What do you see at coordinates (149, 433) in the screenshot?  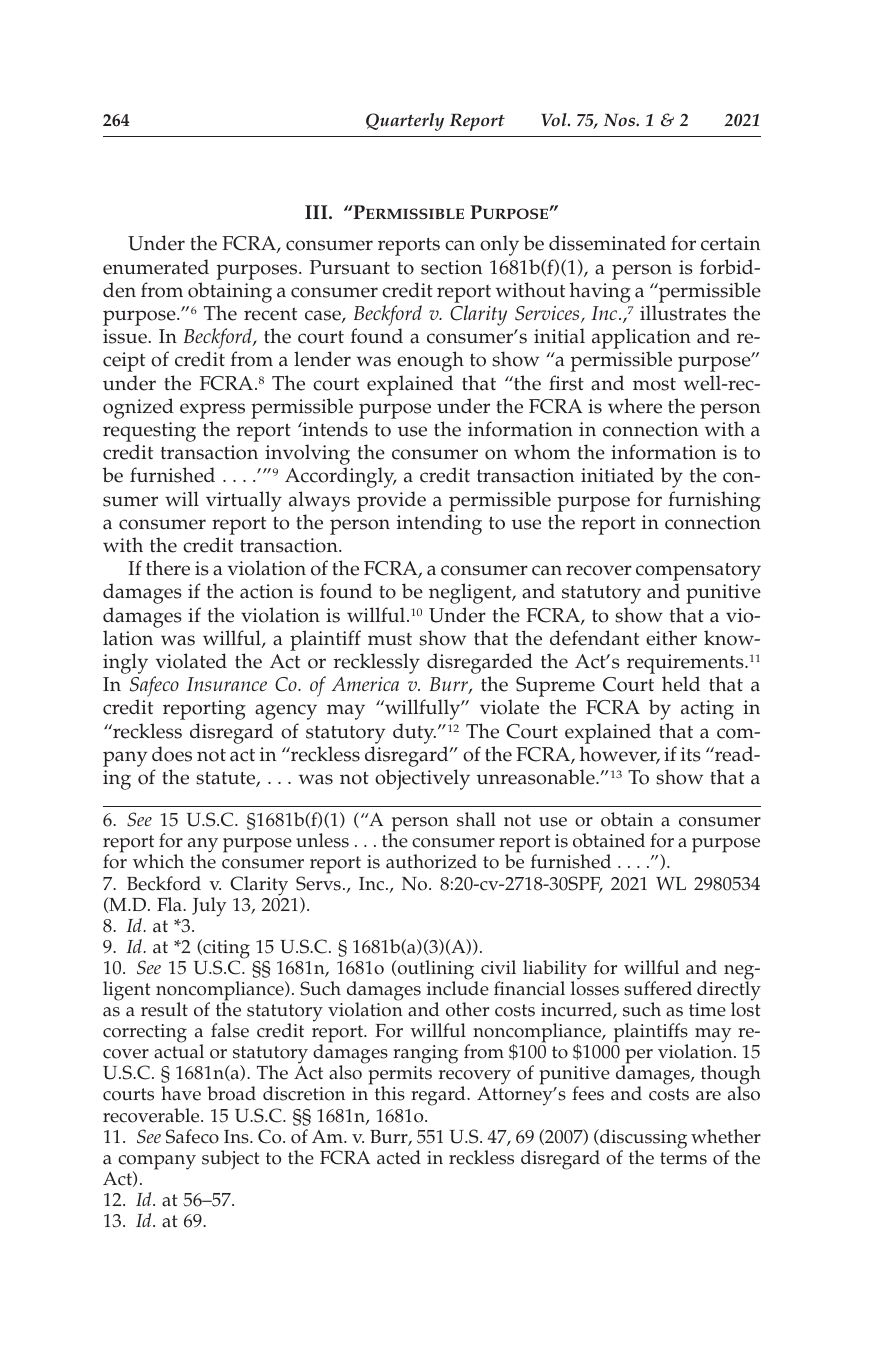 I see `requesting` at bounding box center [149, 433].
